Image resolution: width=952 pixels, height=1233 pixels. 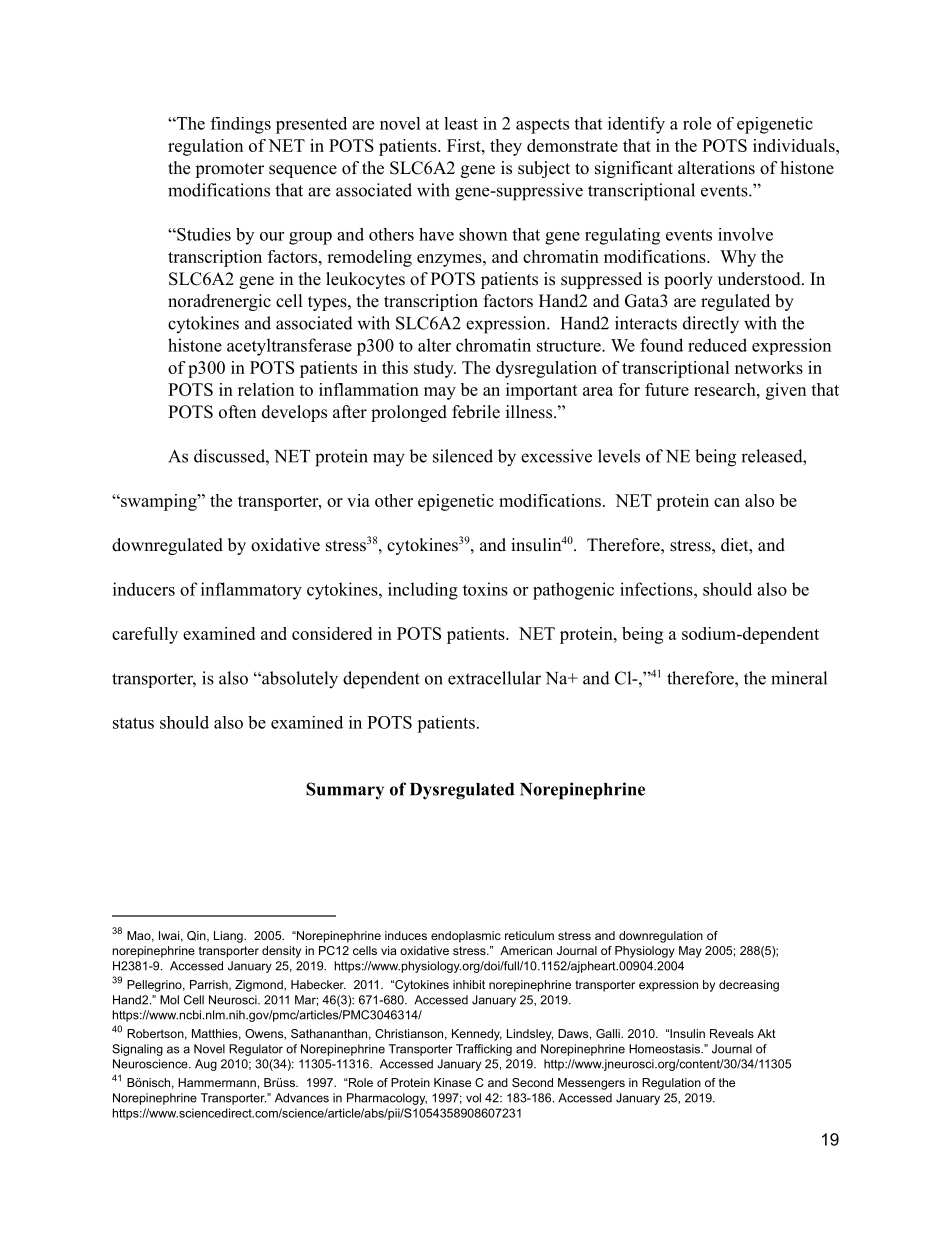 What do you see at coordinates (229, 170) in the image?
I see `promoter` at bounding box center [229, 170].
